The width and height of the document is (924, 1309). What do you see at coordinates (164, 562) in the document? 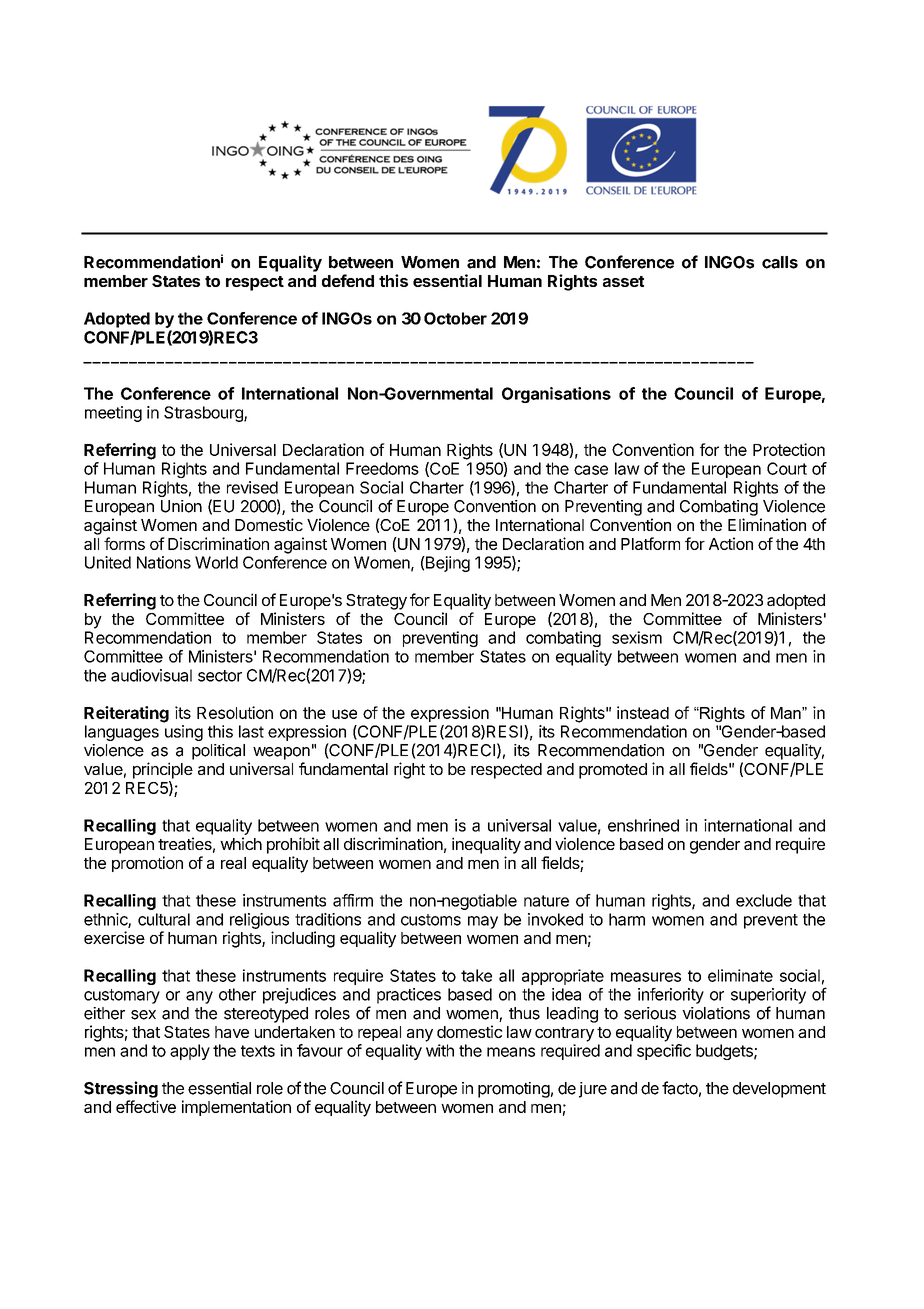
I see `Nations` at bounding box center [164, 562].
